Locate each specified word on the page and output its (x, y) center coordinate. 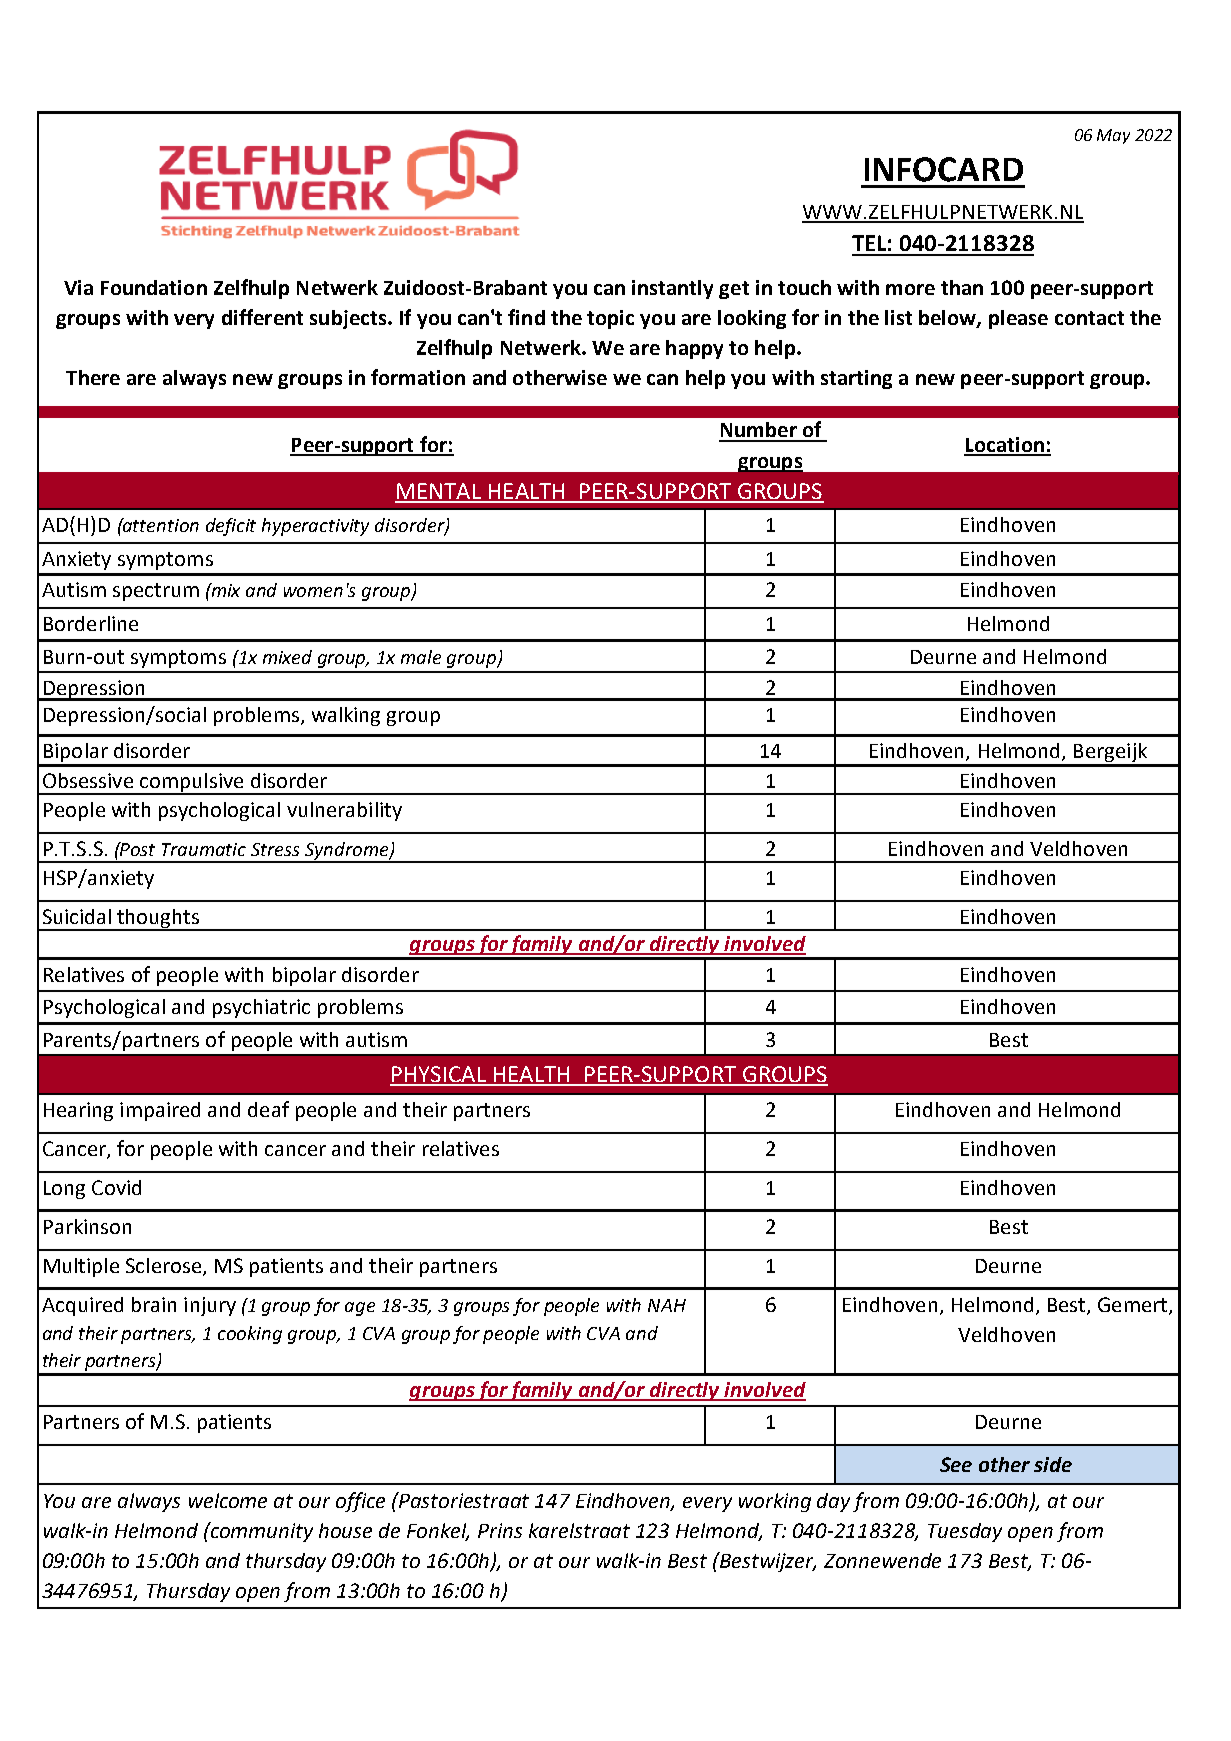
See (956, 1464)
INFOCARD (944, 169)
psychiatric (261, 1008)
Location (1005, 446)
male (421, 657)
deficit (231, 527)
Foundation (154, 287)
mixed (287, 657)
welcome (228, 1500)
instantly (672, 289)
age (360, 1309)
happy (694, 349)
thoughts (159, 920)
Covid (116, 1187)
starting (856, 379)
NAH (667, 1305)
